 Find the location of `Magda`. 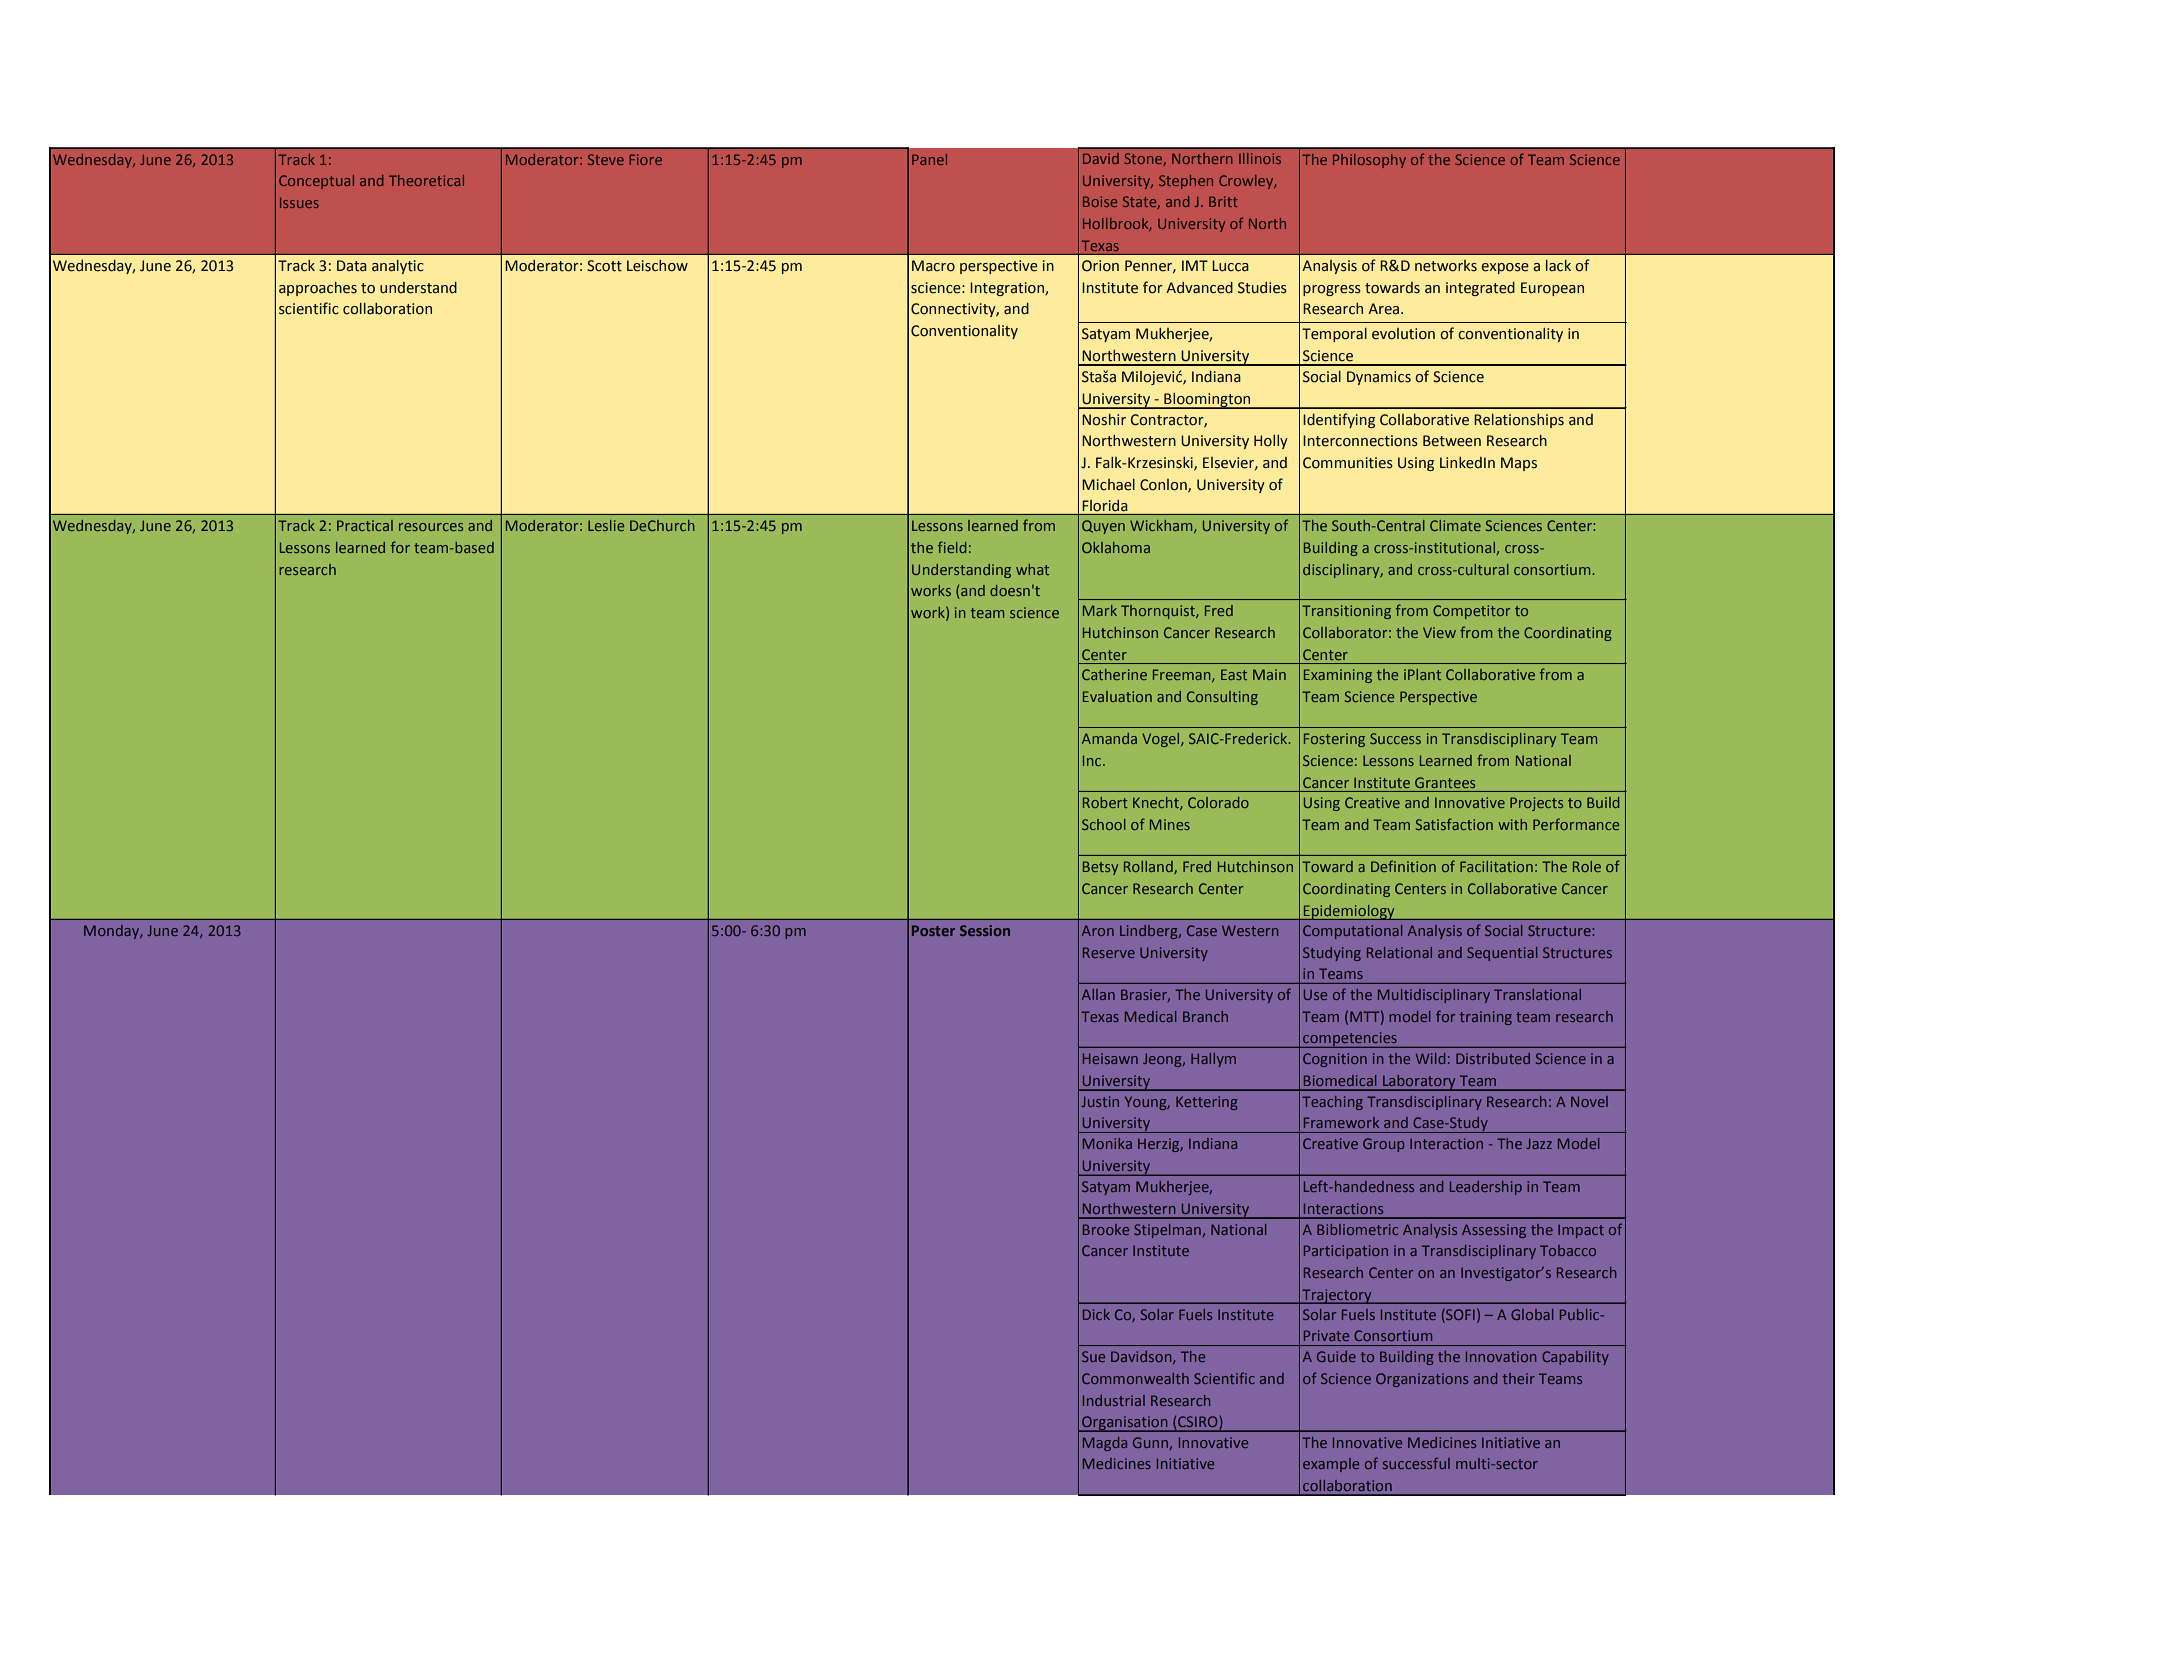

Magda is located at coordinates (1105, 1444).
